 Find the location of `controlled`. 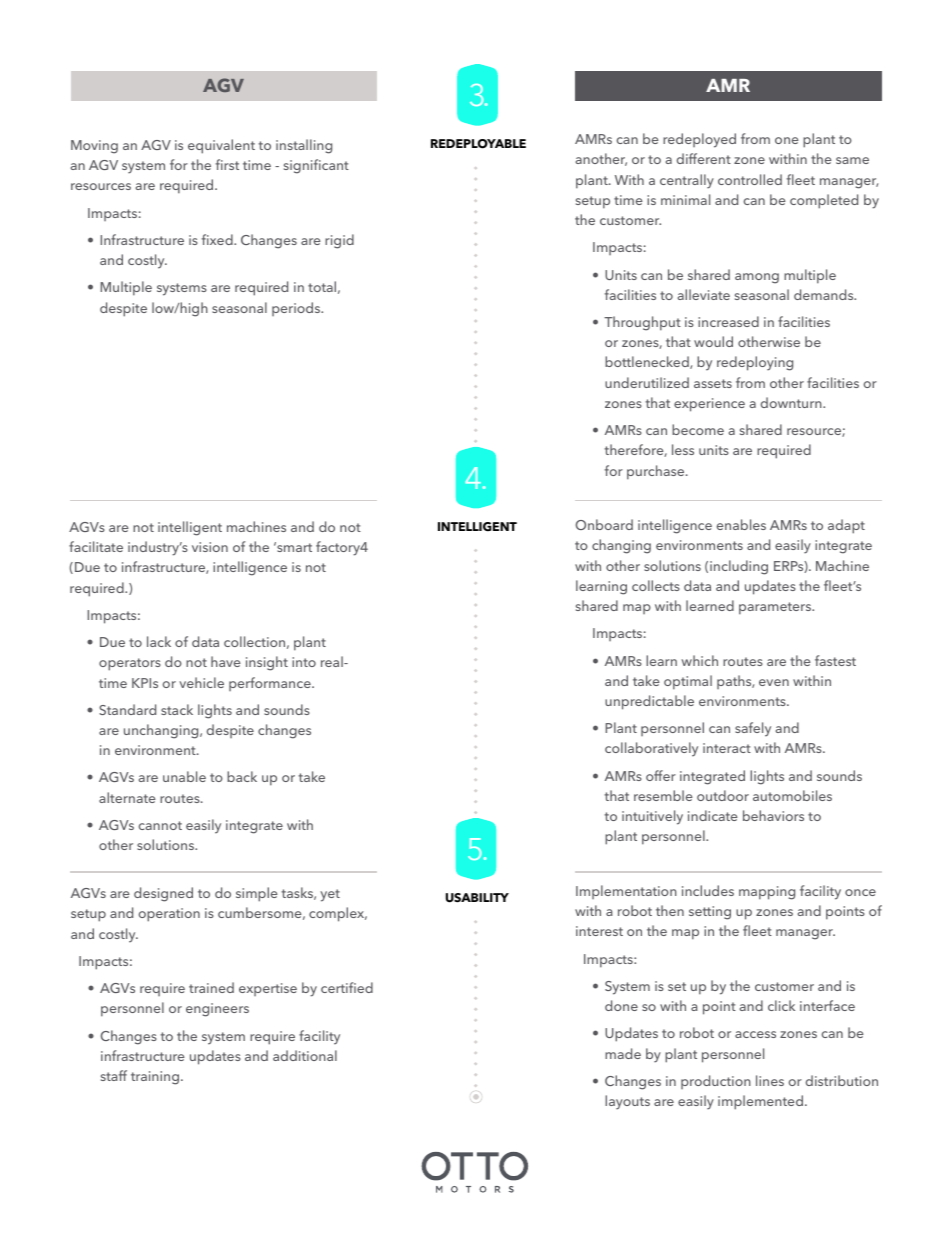

controlled is located at coordinates (750, 179).
